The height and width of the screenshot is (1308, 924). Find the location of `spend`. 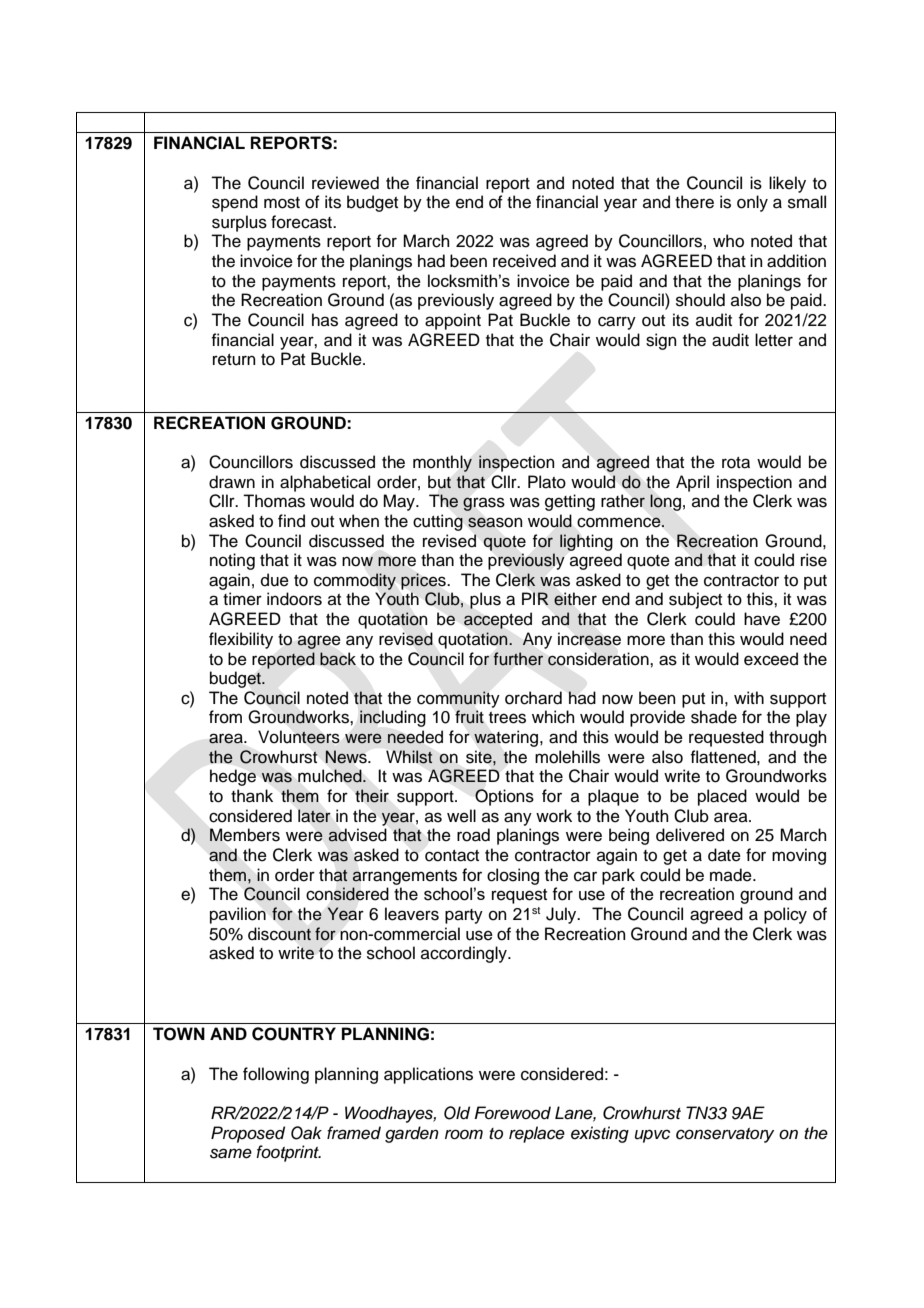

spend is located at coordinates (235, 203).
